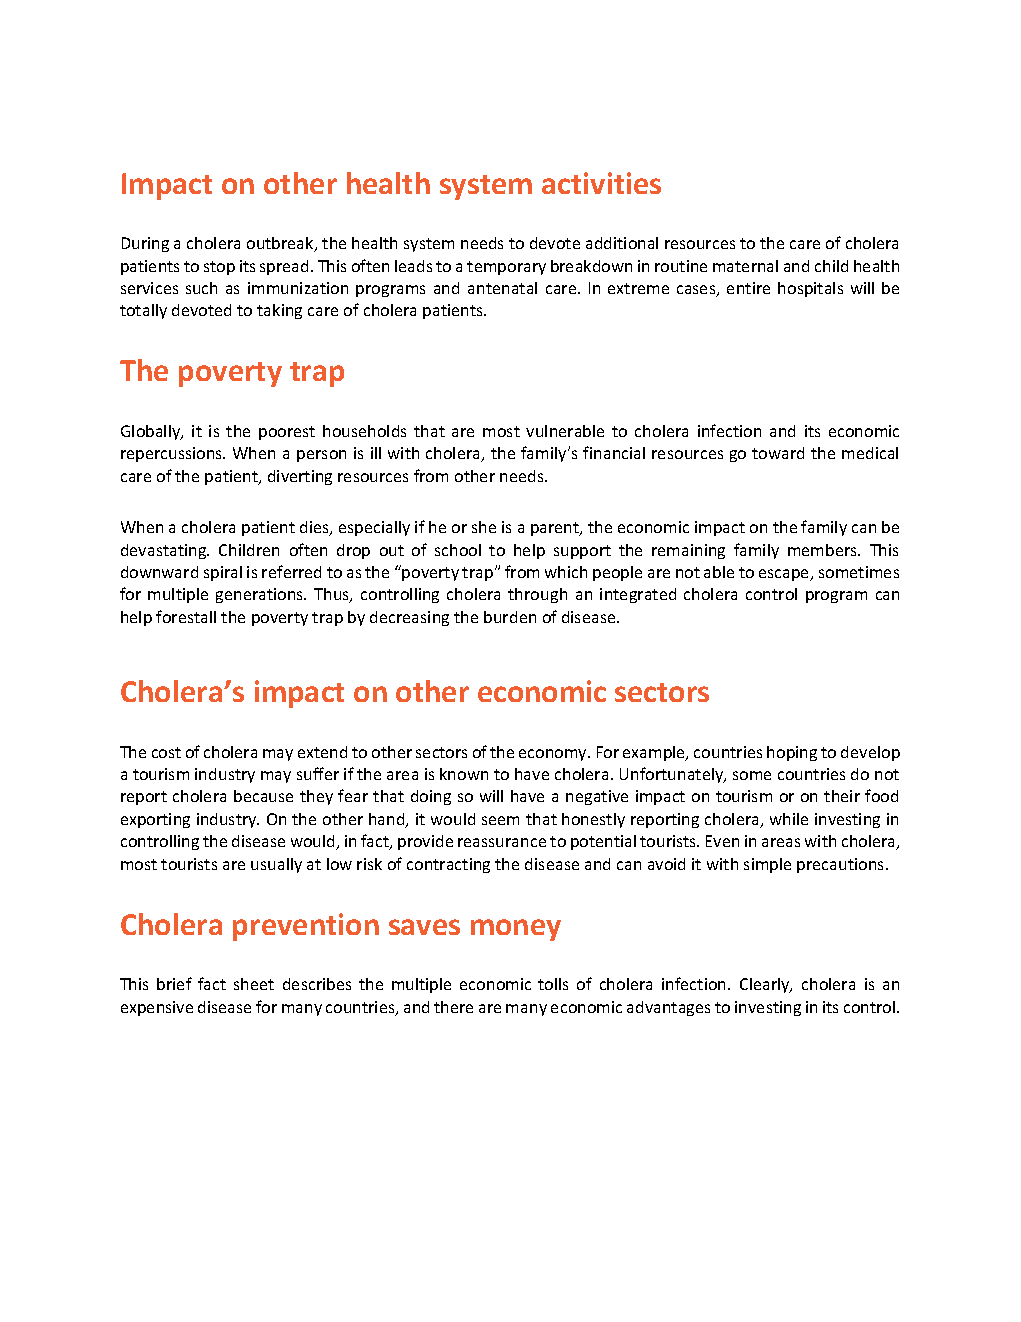  I want to click on Clearly, so click(766, 985).
